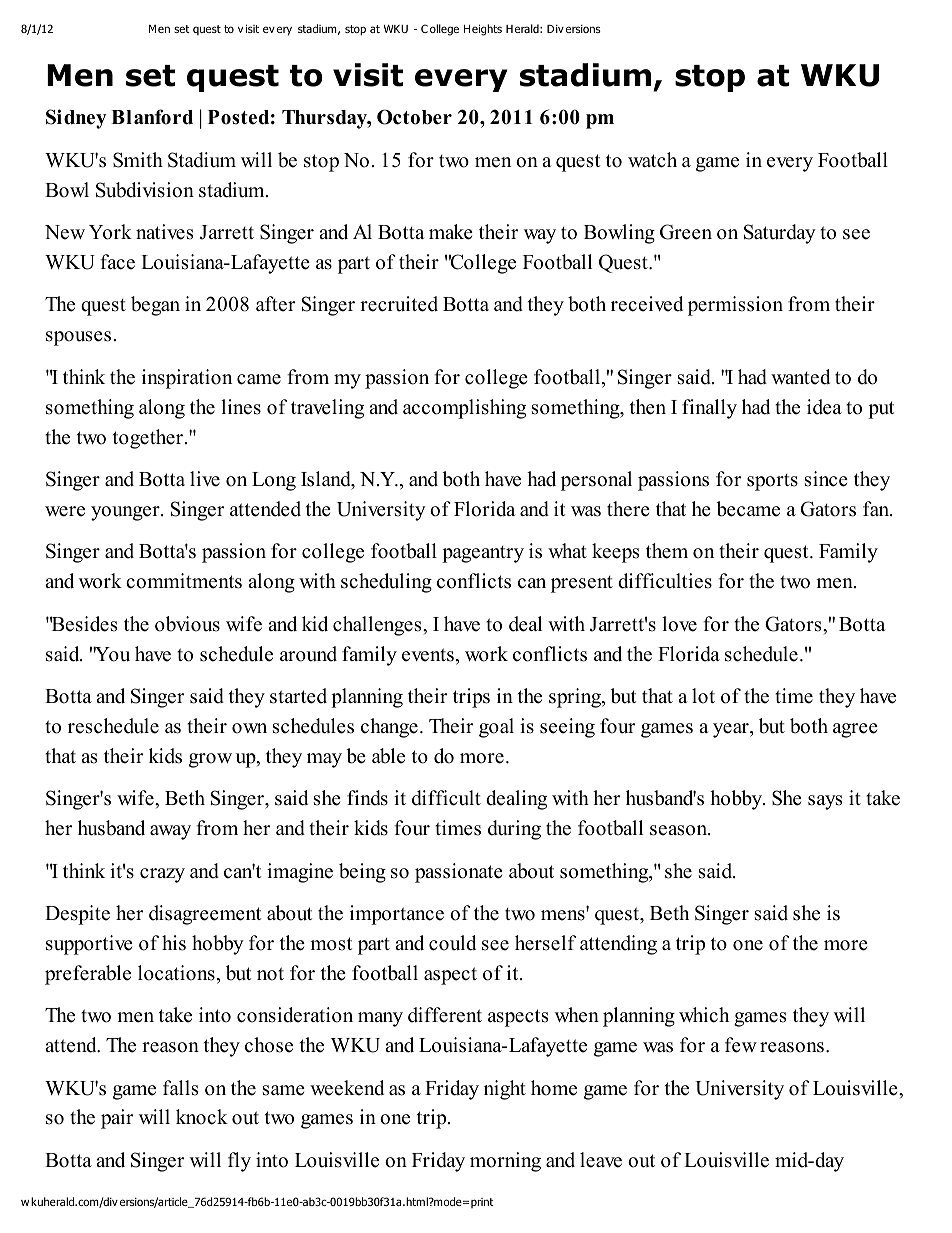  I want to click on October, so click(414, 117).
